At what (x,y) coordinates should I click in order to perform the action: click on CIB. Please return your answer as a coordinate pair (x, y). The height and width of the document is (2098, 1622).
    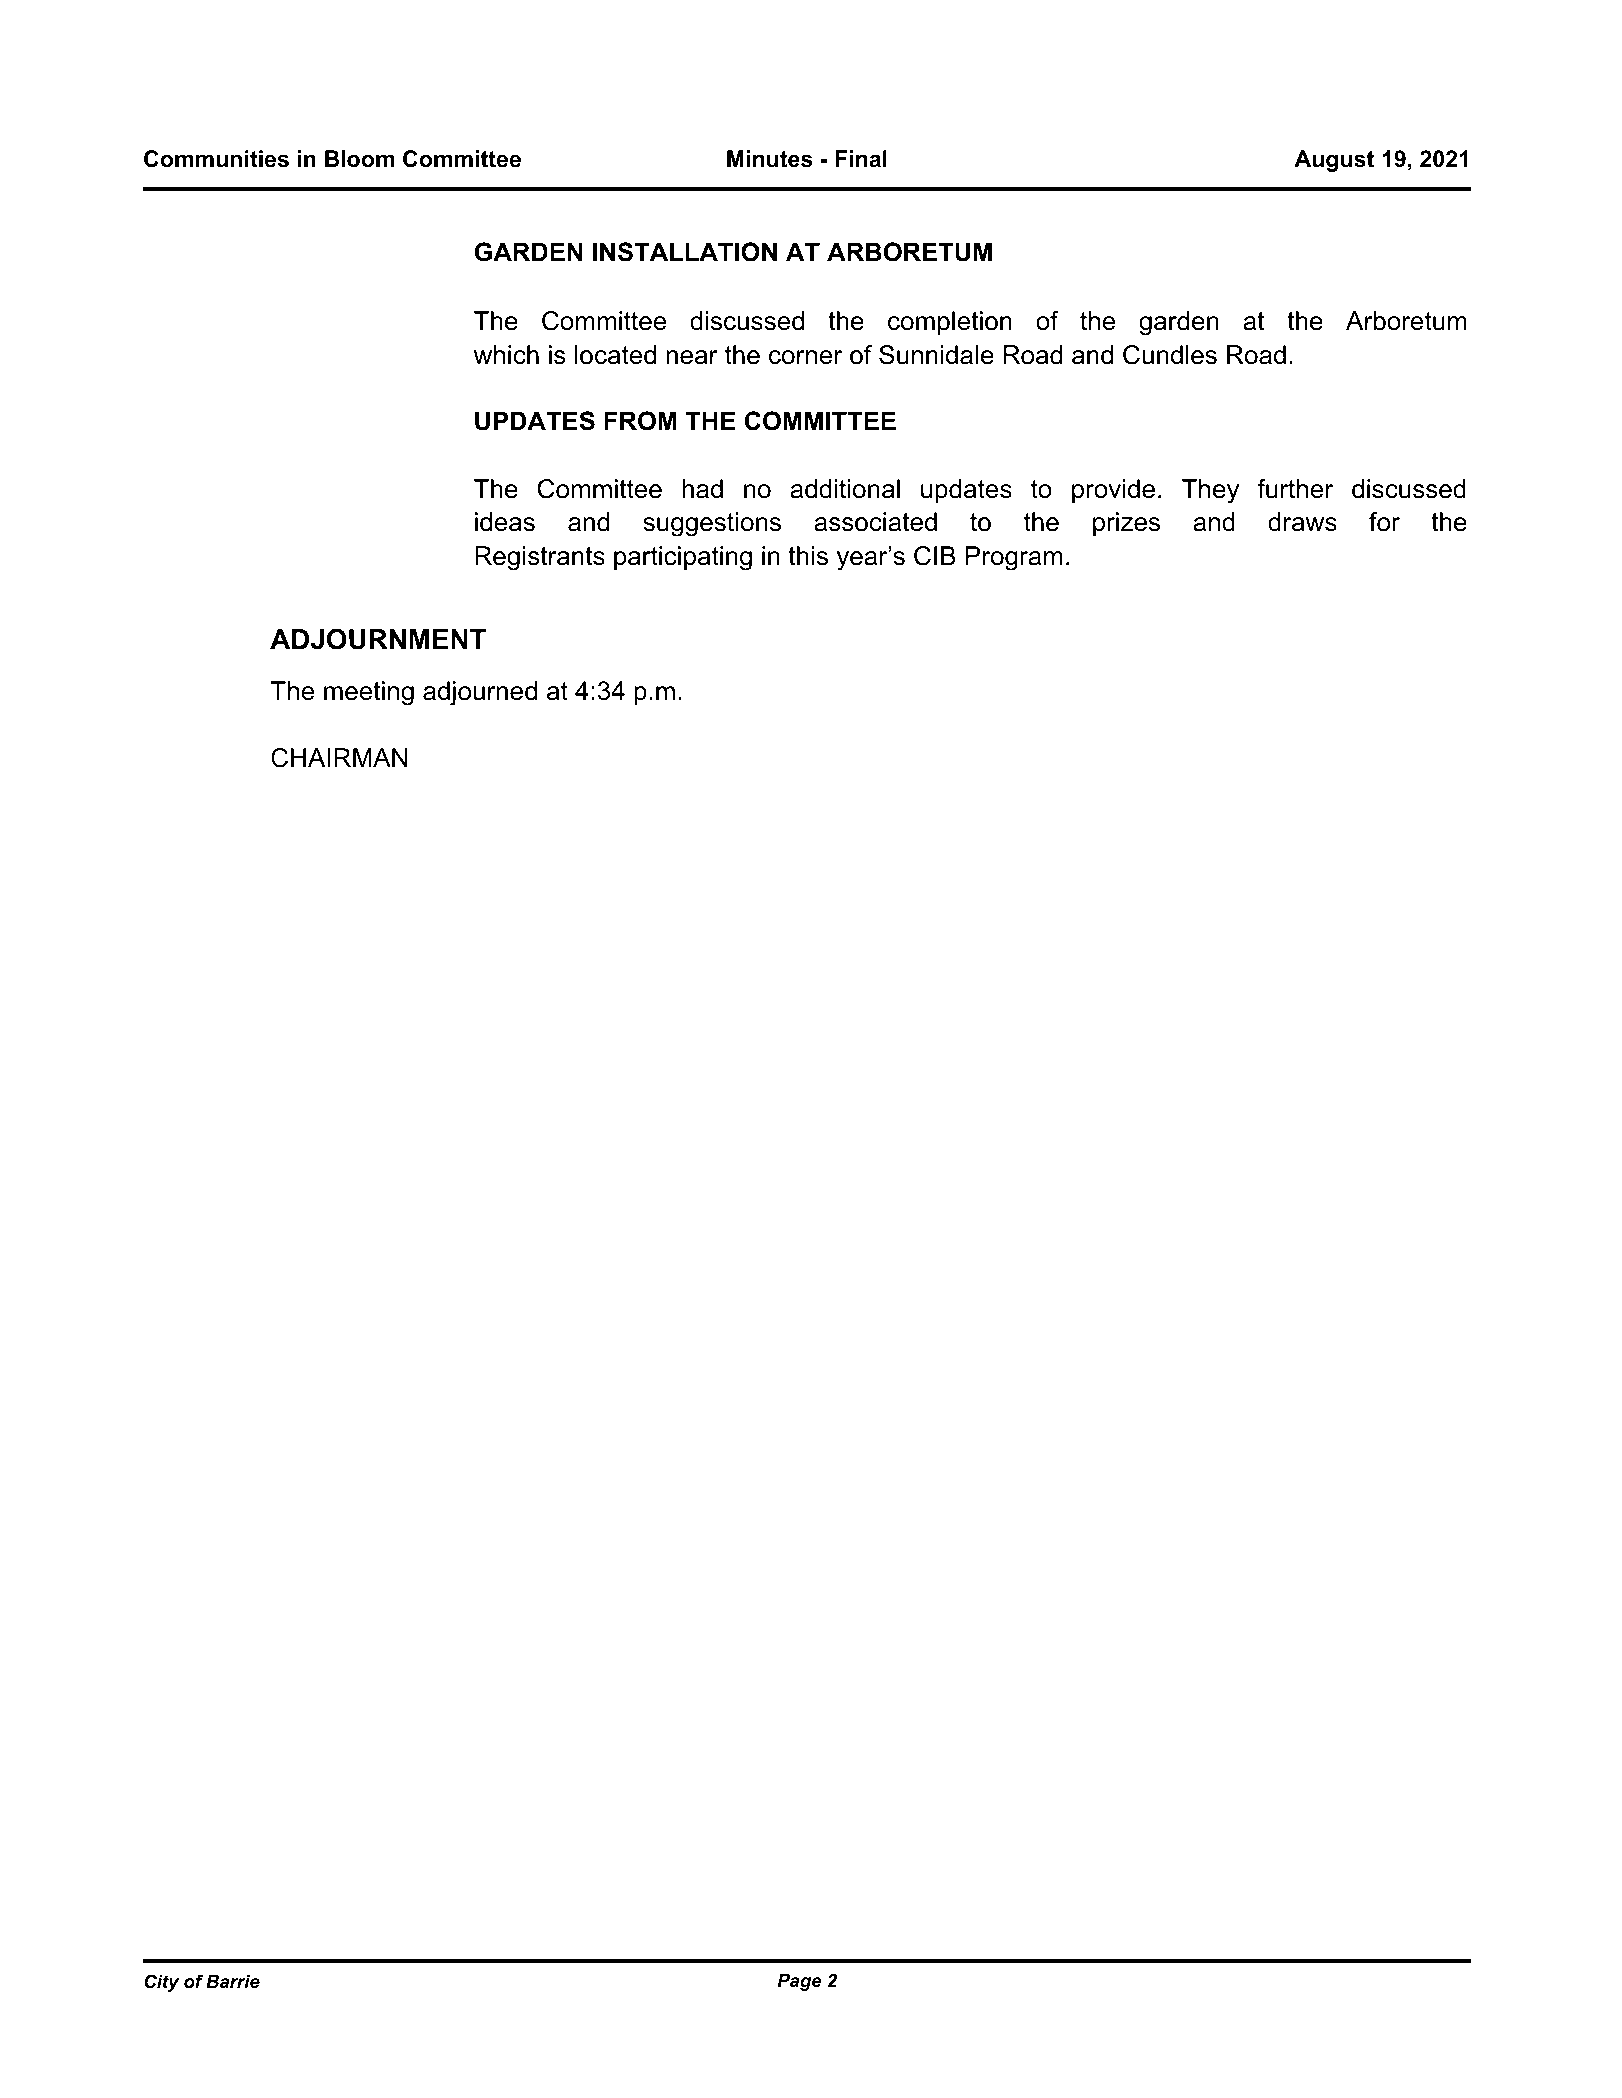
    Looking at the image, I should click on (935, 556).
